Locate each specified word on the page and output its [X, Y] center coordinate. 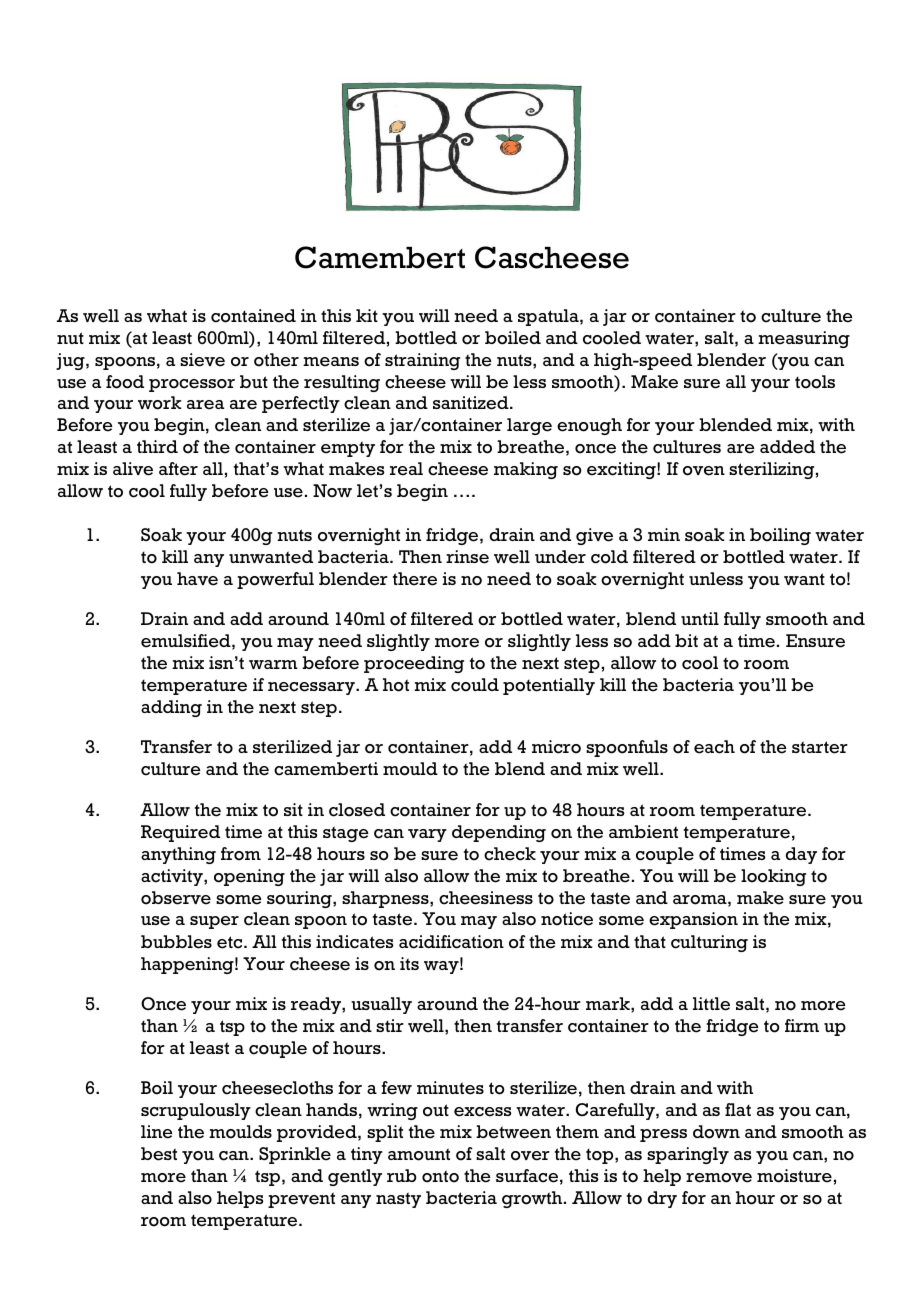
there [415, 579]
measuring [804, 339]
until [700, 618]
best [159, 1154]
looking [773, 877]
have [197, 579]
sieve [202, 360]
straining [422, 361]
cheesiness [486, 898]
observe [176, 898]
